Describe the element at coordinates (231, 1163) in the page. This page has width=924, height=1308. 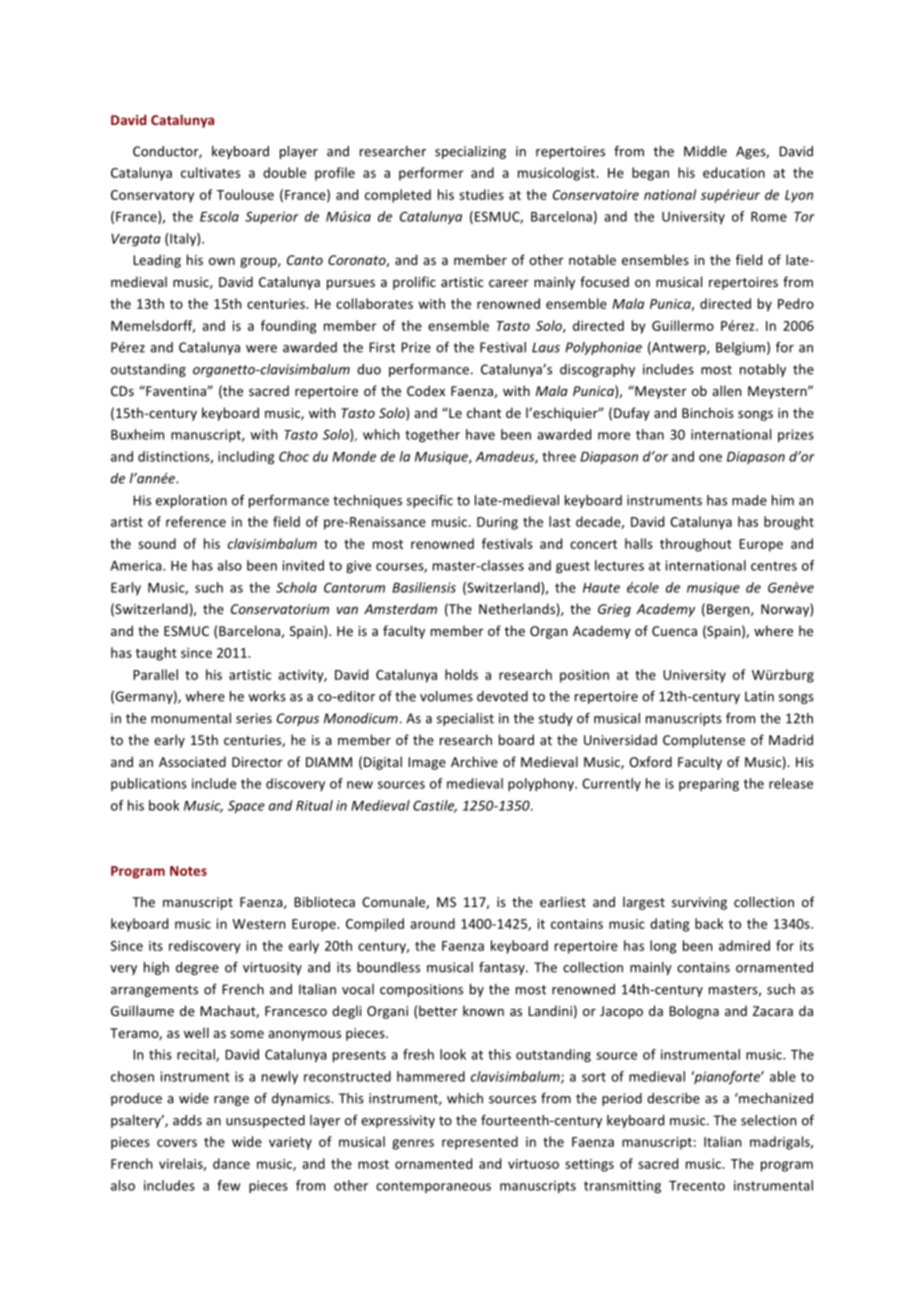
I see `dance` at that location.
